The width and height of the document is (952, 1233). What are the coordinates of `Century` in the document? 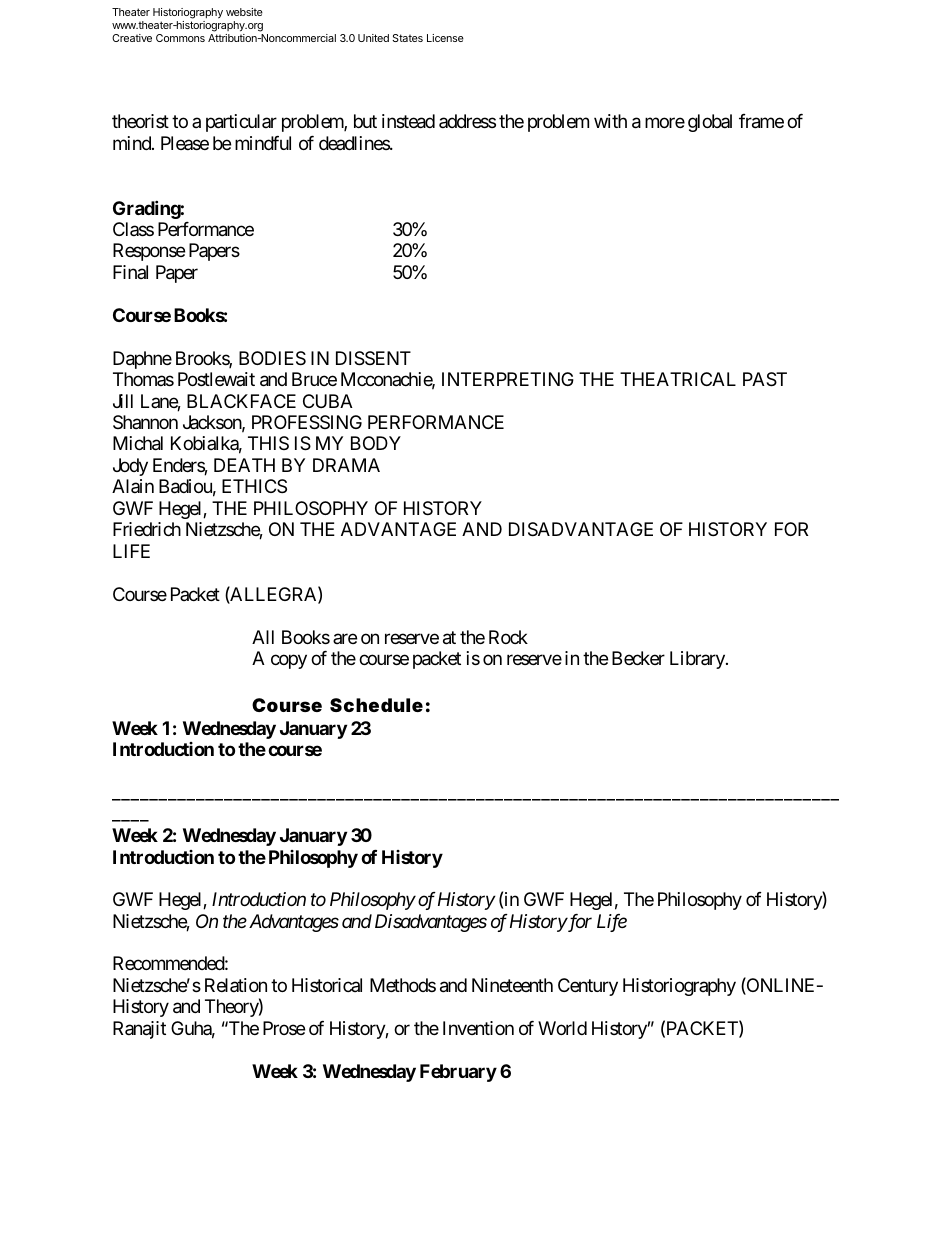 It's located at (588, 987).
